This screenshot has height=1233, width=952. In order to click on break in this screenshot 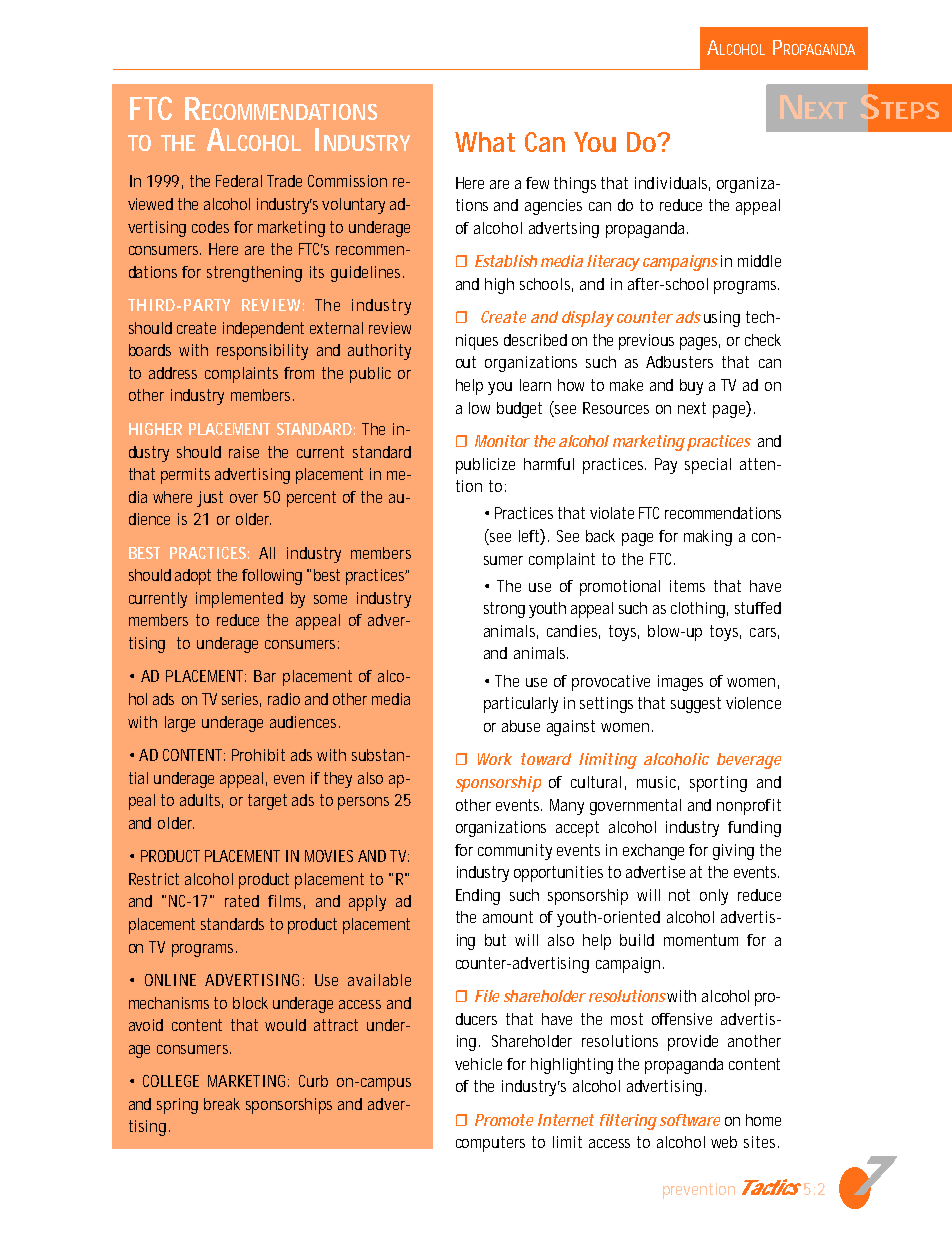, I will do `click(222, 1104)`.
